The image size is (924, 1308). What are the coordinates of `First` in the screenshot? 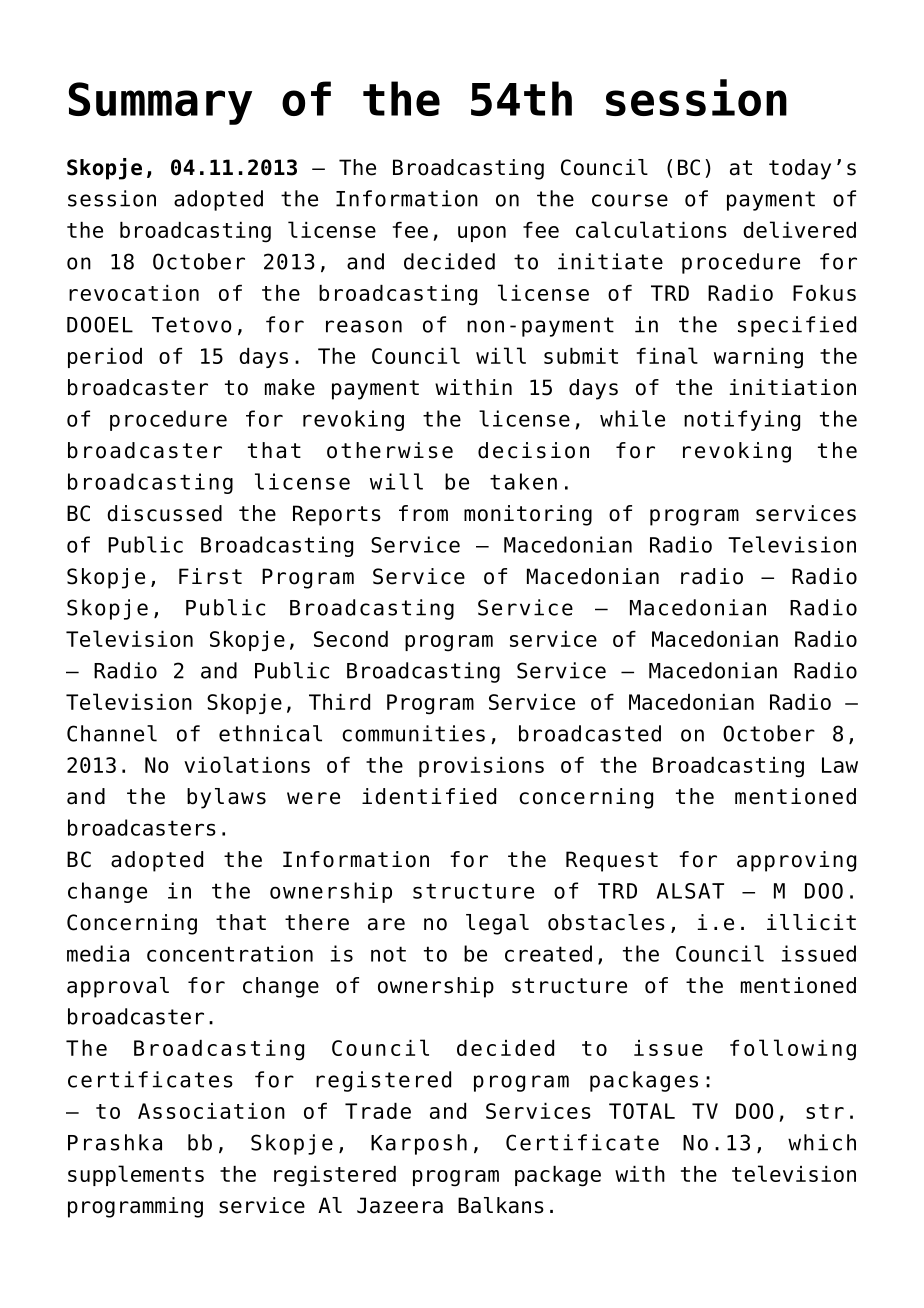 It's located at (210, 576).
